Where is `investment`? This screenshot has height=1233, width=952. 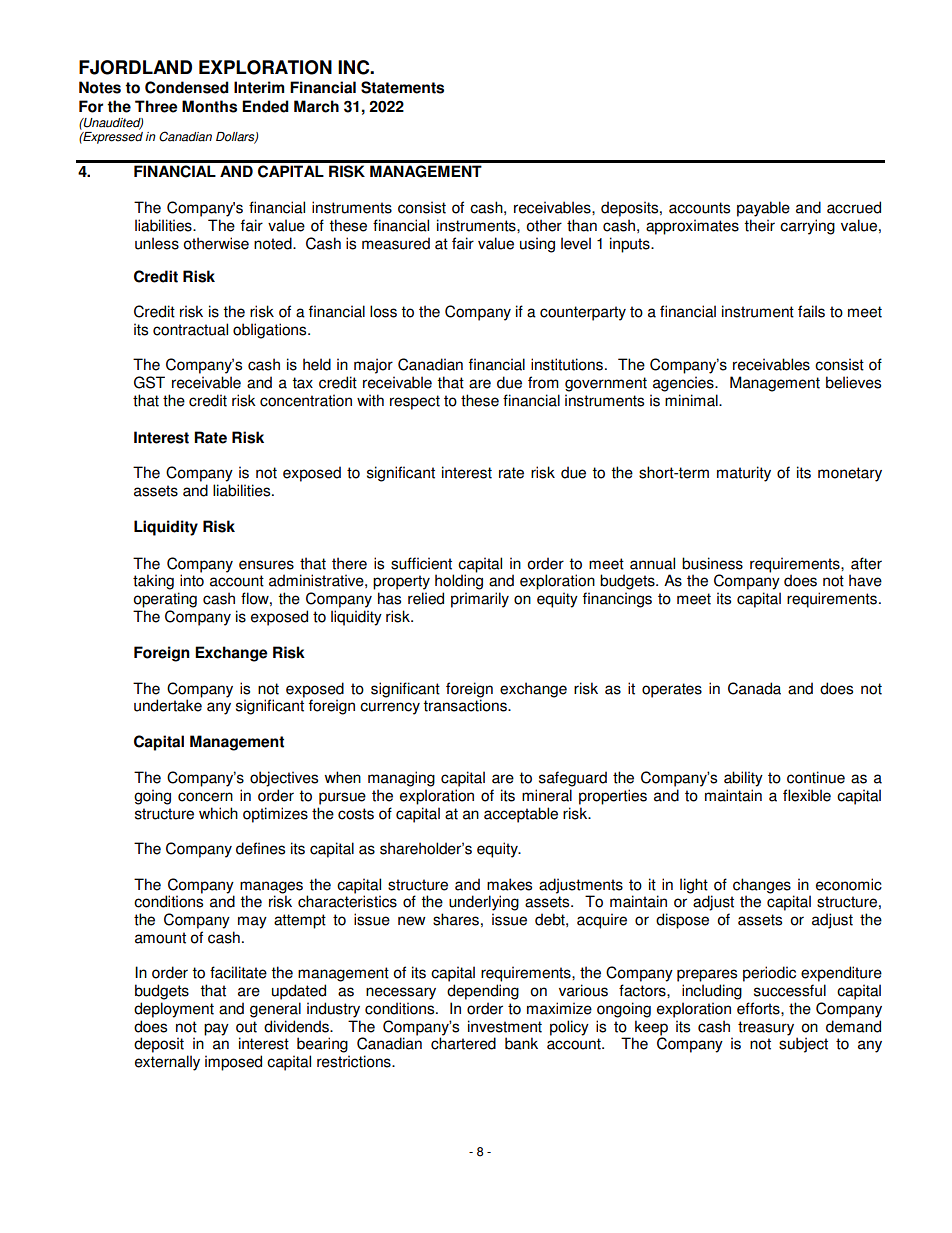 investment is located at coordinates (505, 1026).
